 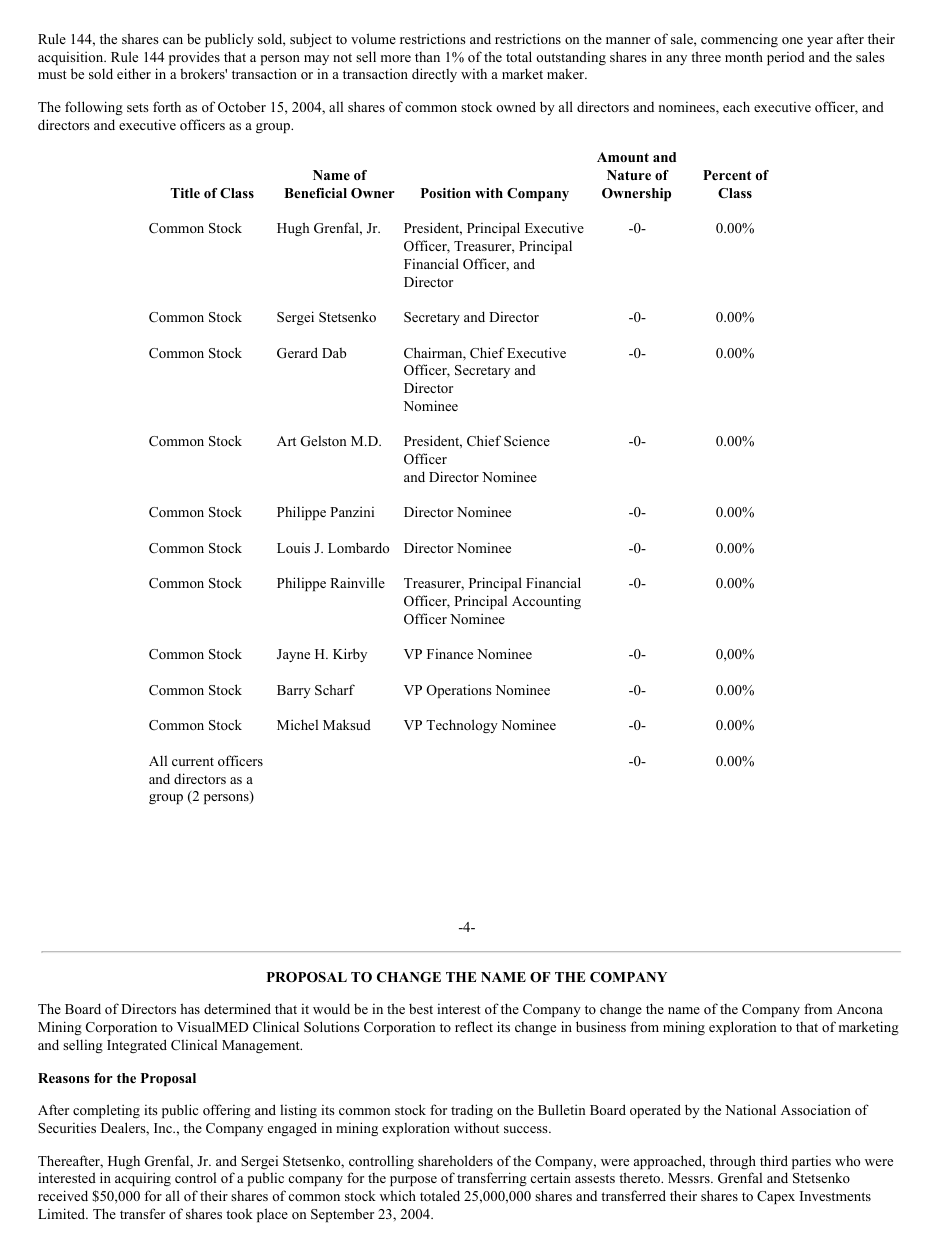 What do you see at coordinates (134, 73) in the screenshot?
I see `either` at bounding box center [134, 73].
